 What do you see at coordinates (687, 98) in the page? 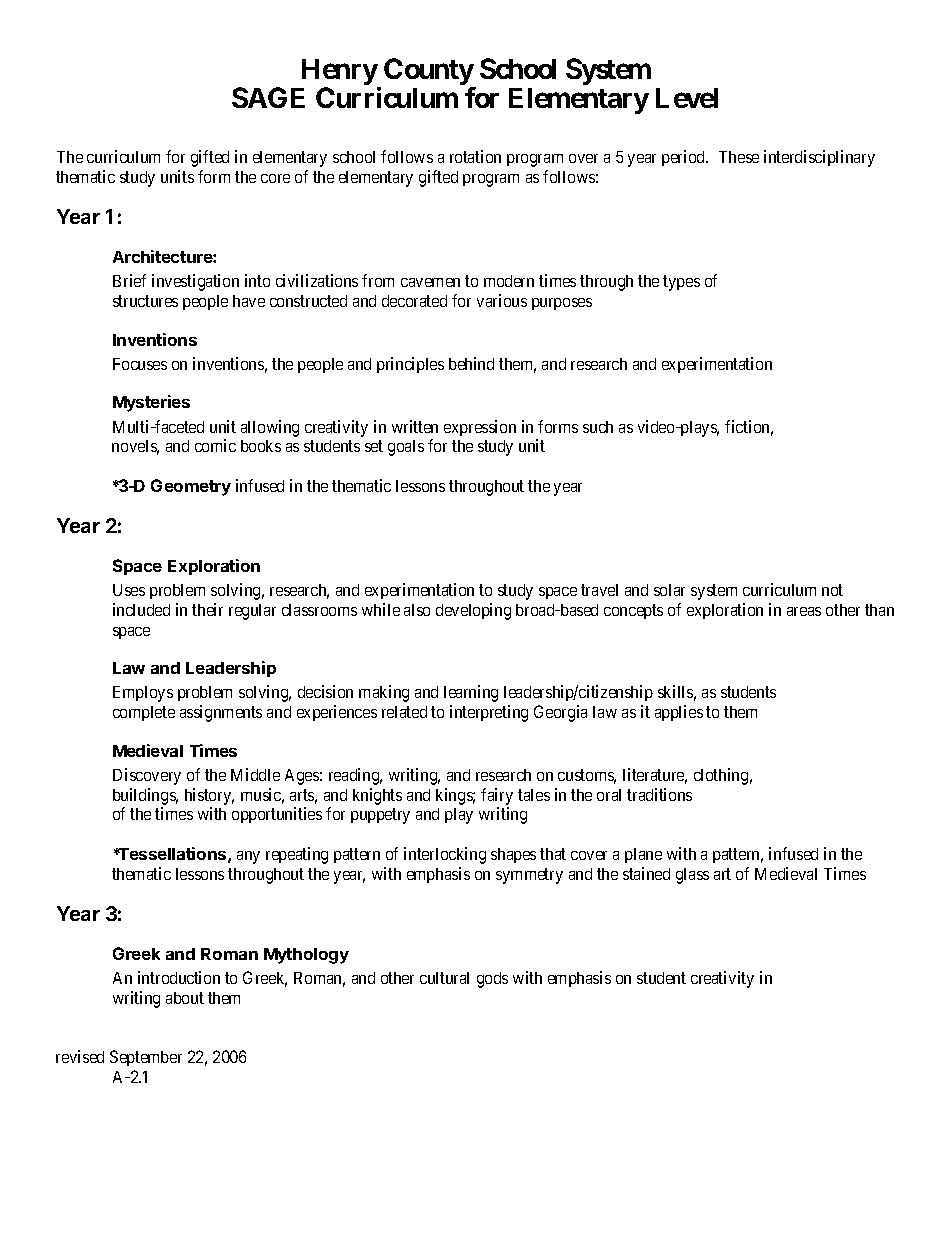
I see `Level` at bounding box center [687, 98].
